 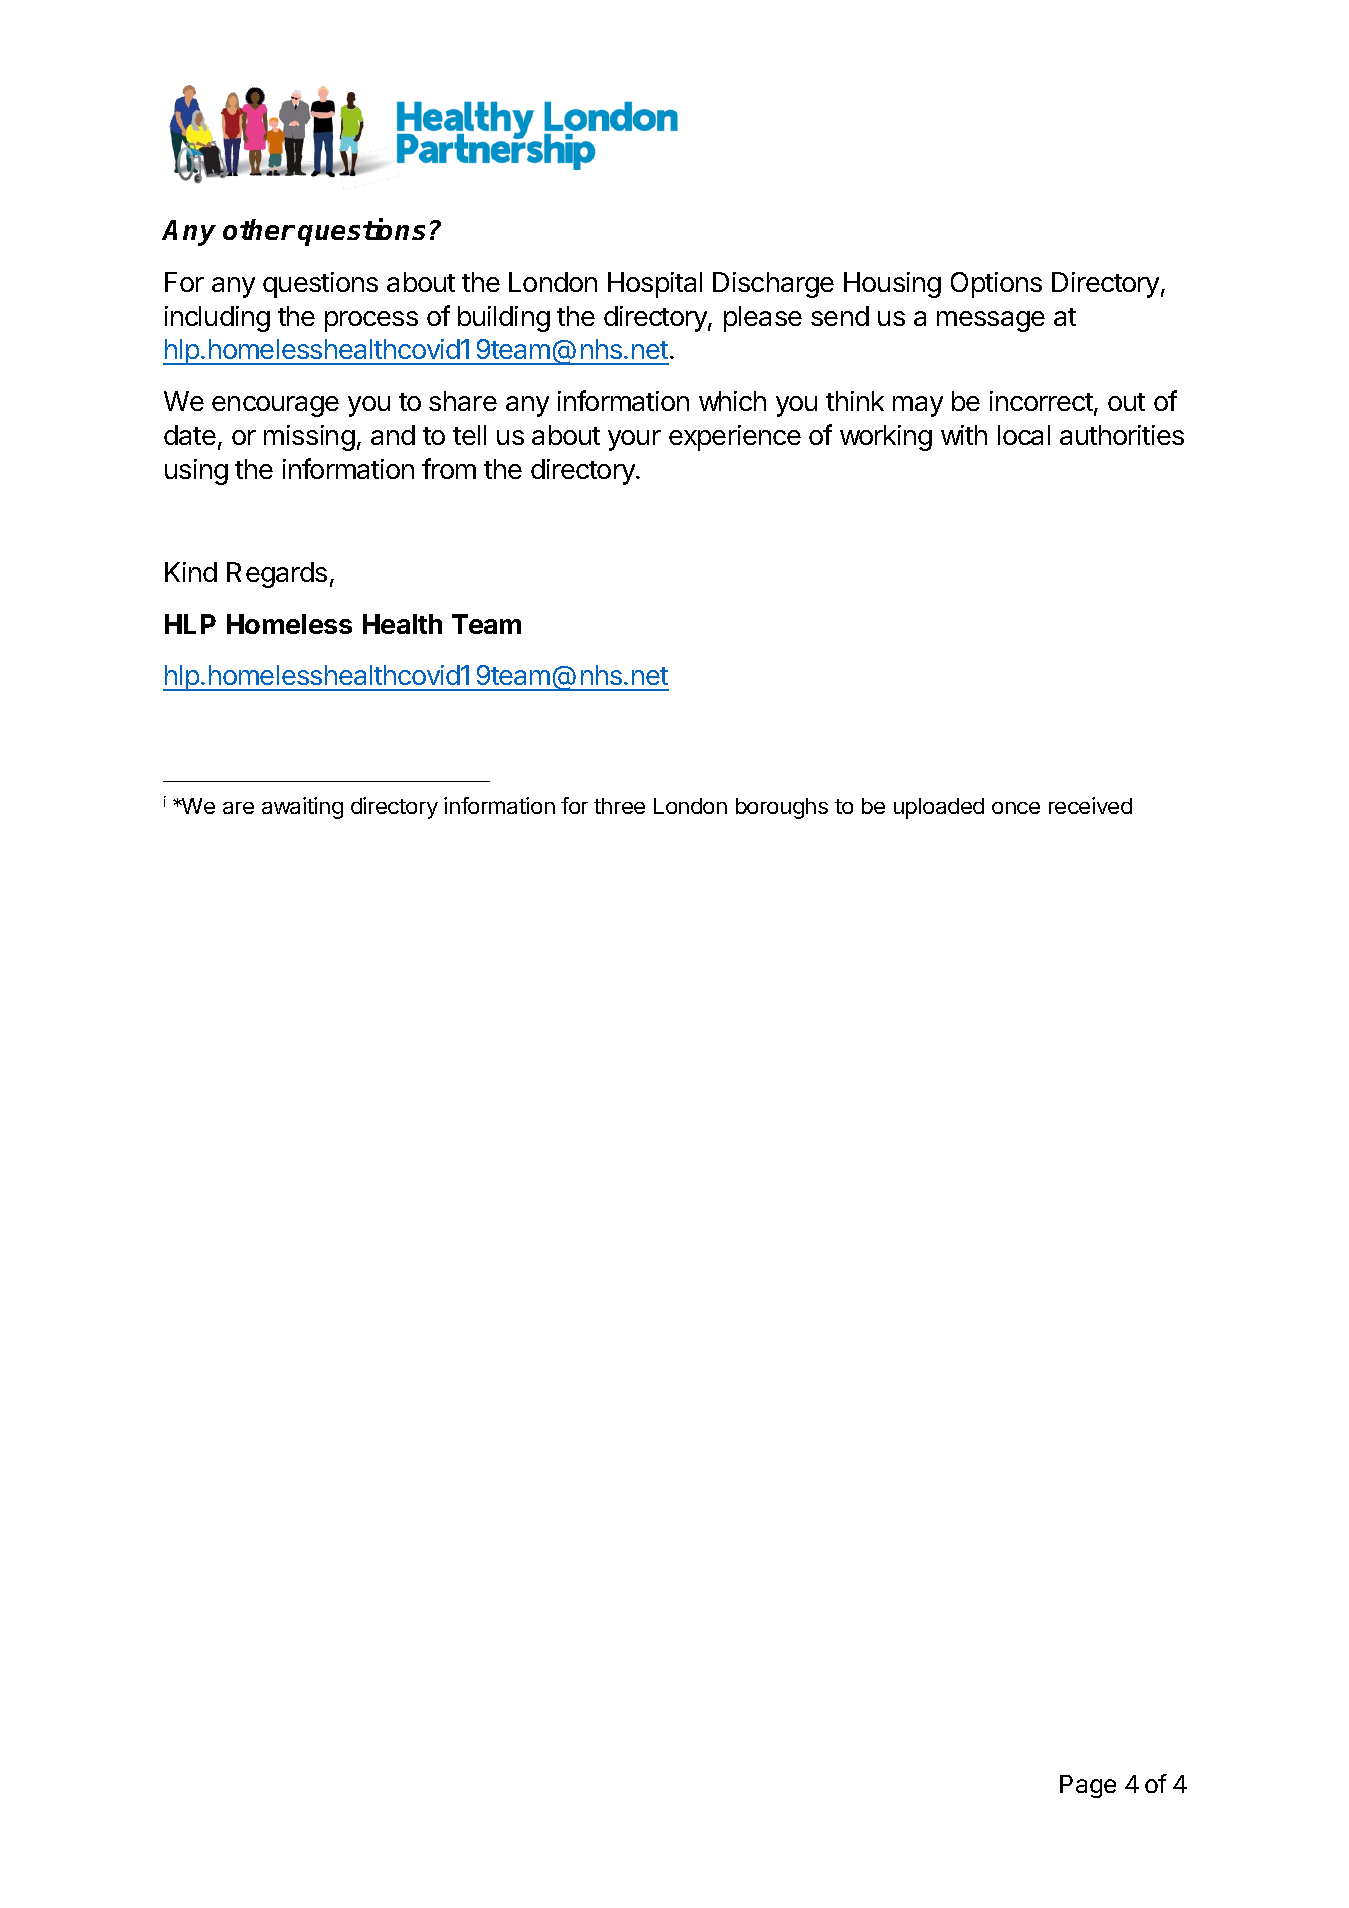 What do you see at coordinates (655, 285) in the page?
I see `Hospital` at bounding box center [655, 285].
